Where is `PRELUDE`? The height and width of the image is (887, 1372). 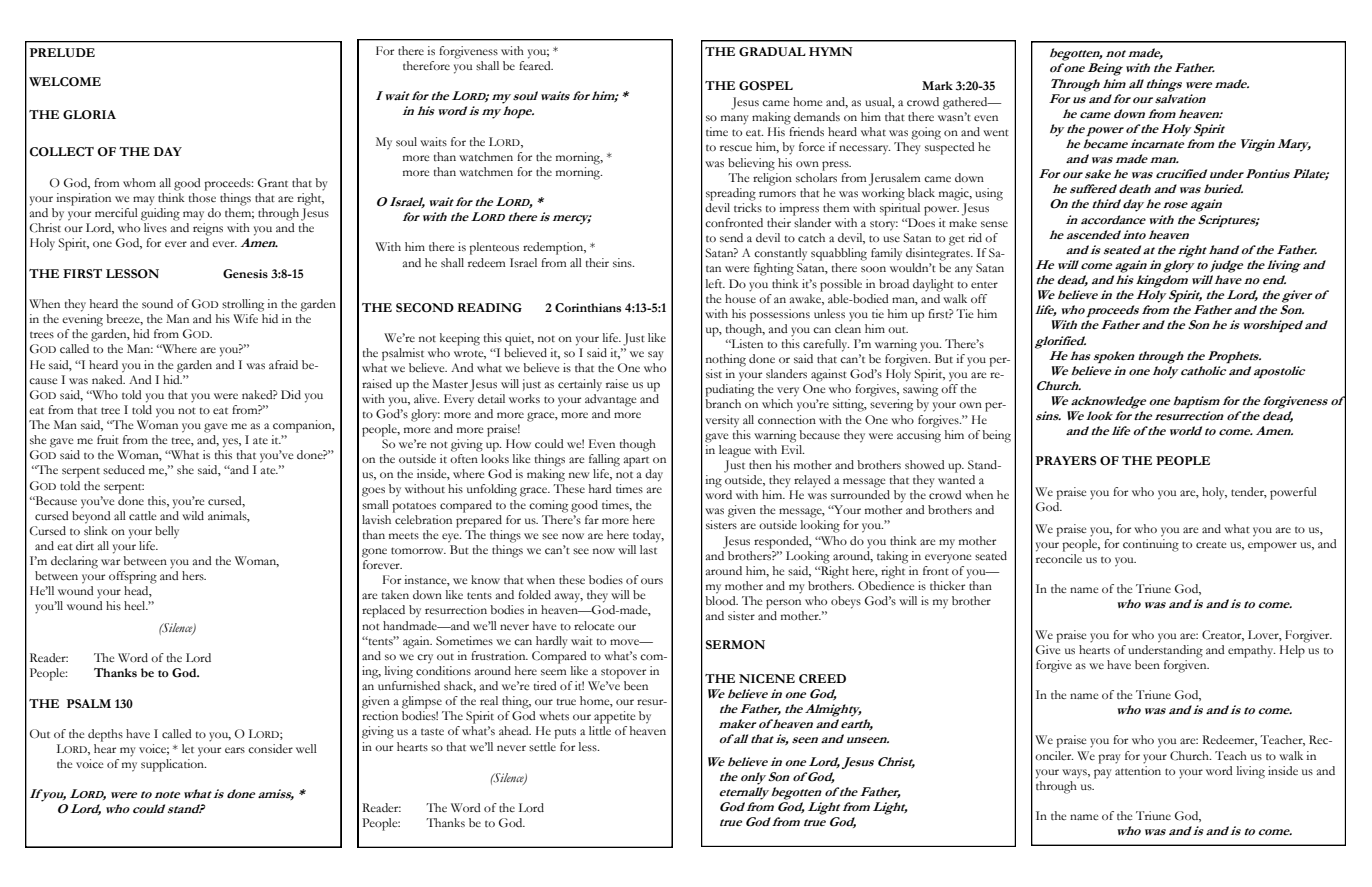
PRELUDE is located at coordinates (62, 52).
